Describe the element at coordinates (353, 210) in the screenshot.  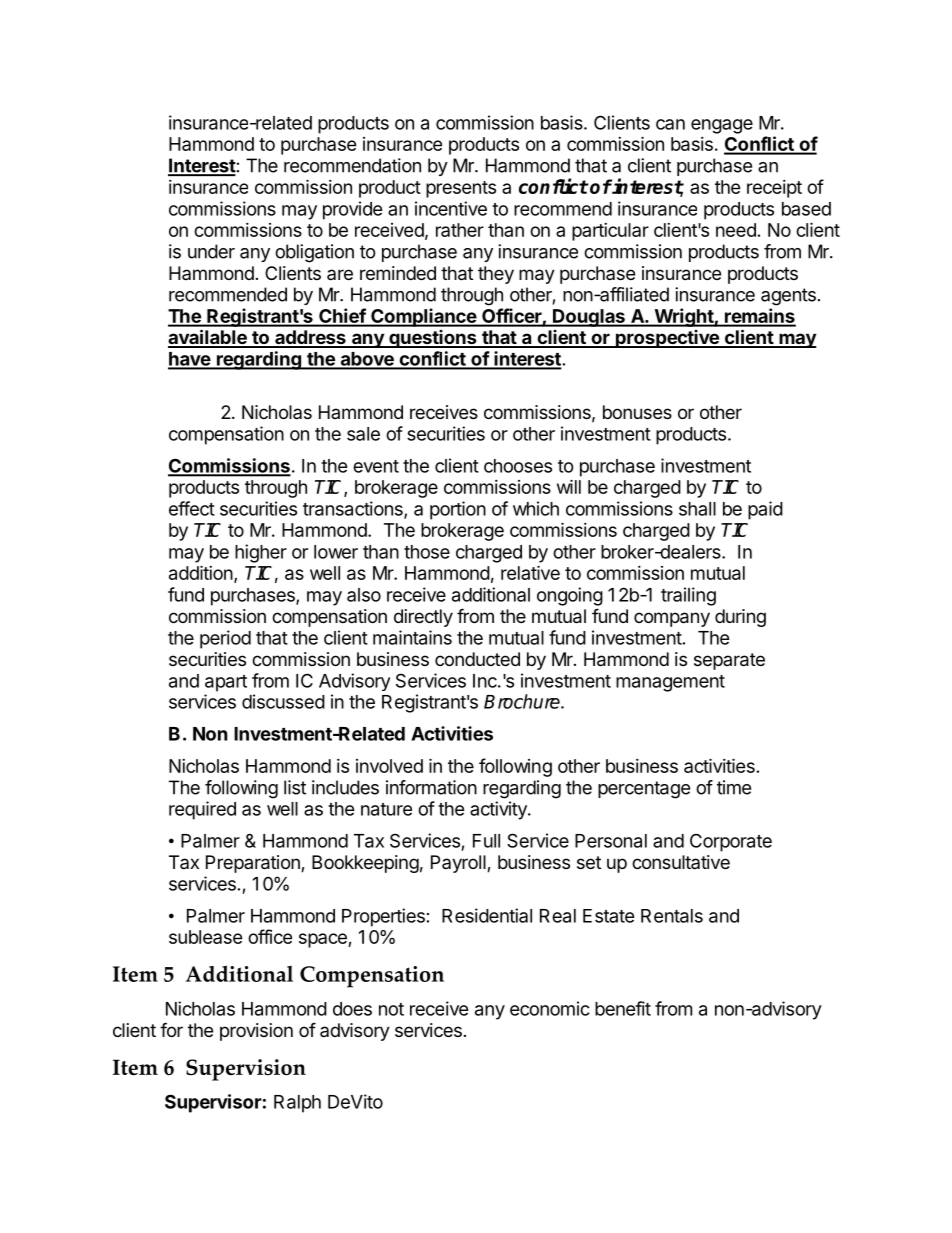
I see `provide` at that location.
